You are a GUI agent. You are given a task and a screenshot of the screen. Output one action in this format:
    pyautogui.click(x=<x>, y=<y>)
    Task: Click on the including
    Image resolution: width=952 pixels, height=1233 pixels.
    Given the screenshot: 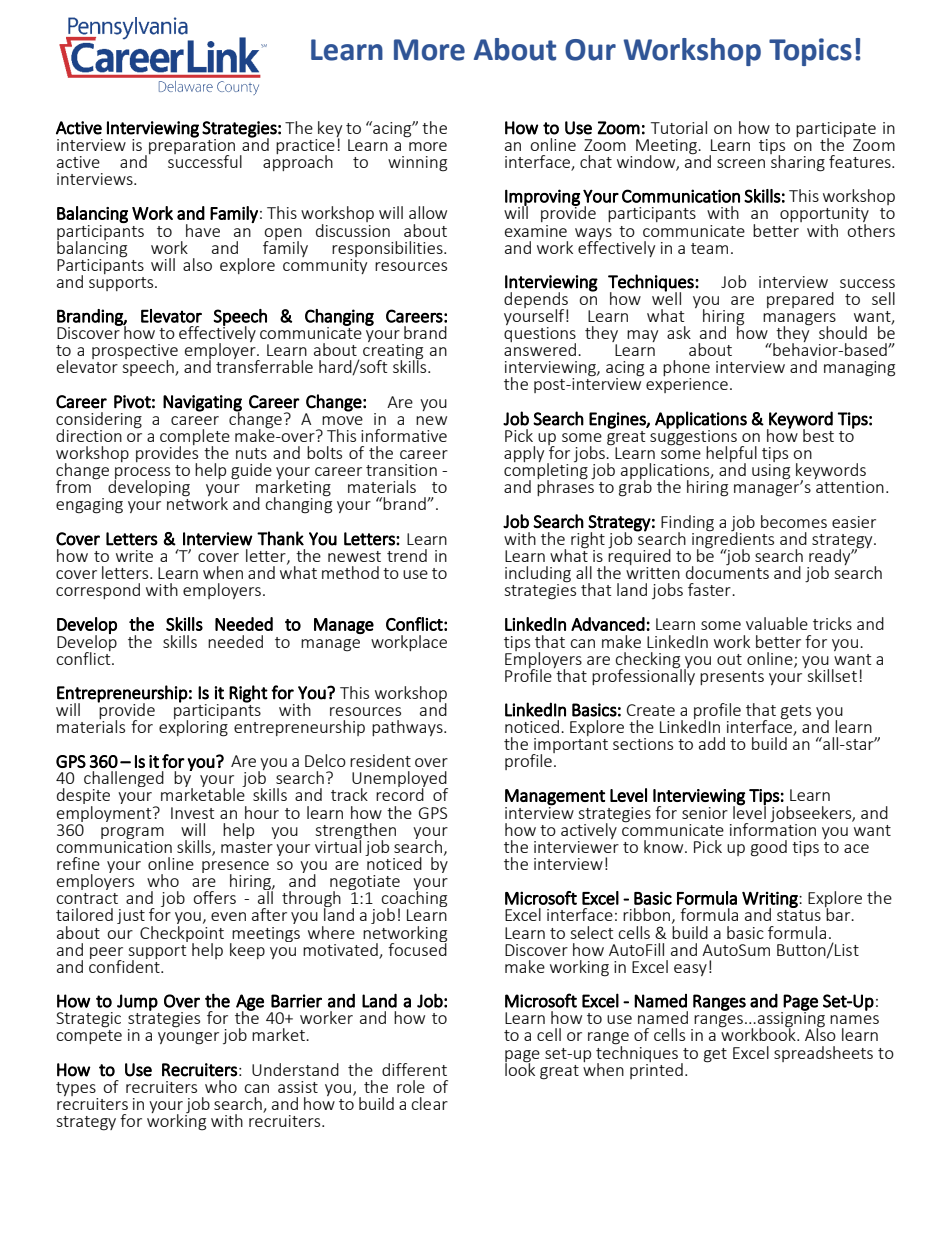 What is the action you would take?
    pyautogui.click(x=538, y=575)
